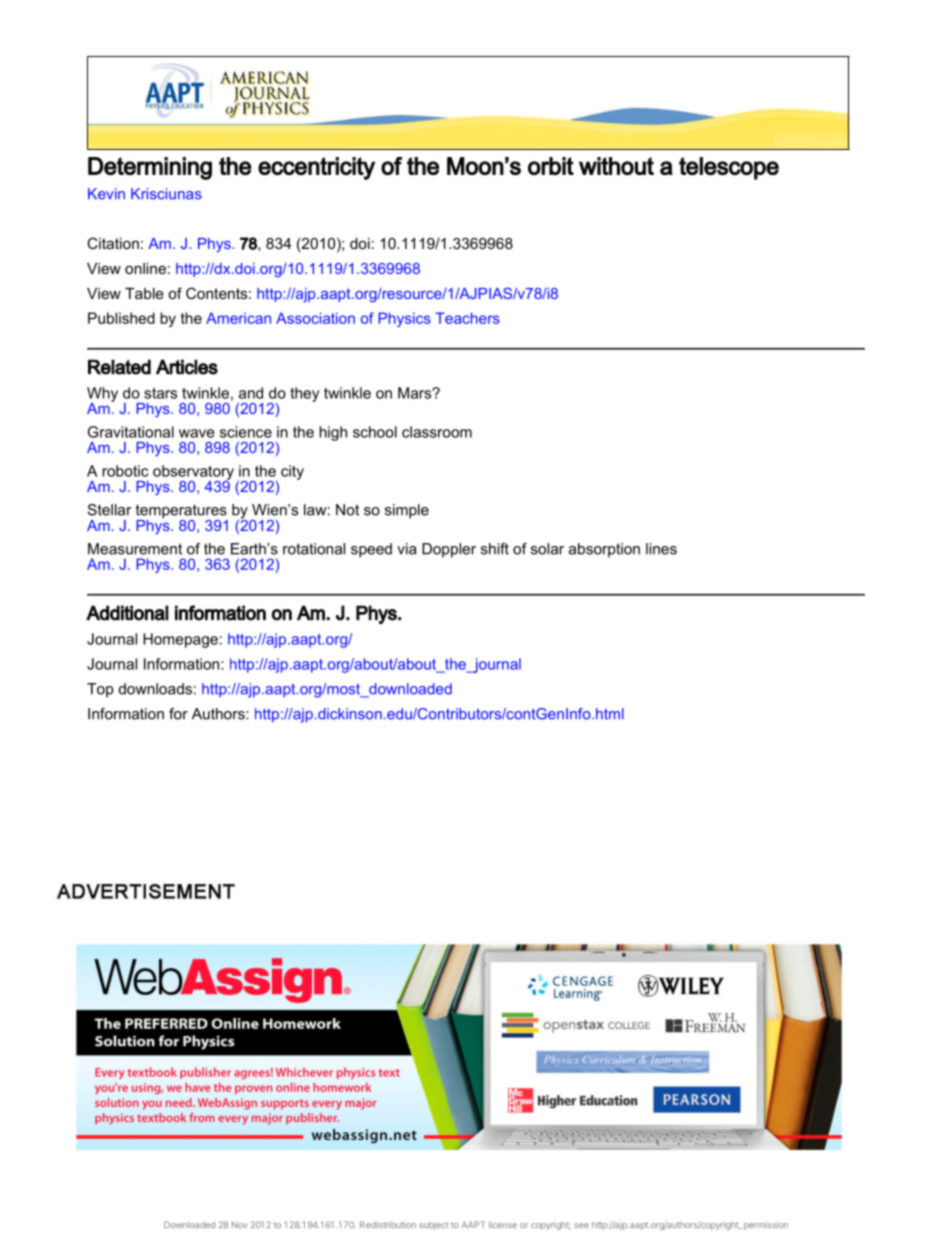 The height and width of the image is (1233, 952). Describe the element at coordinates (240, 1224) in the image. I see `Nov` at that location.
